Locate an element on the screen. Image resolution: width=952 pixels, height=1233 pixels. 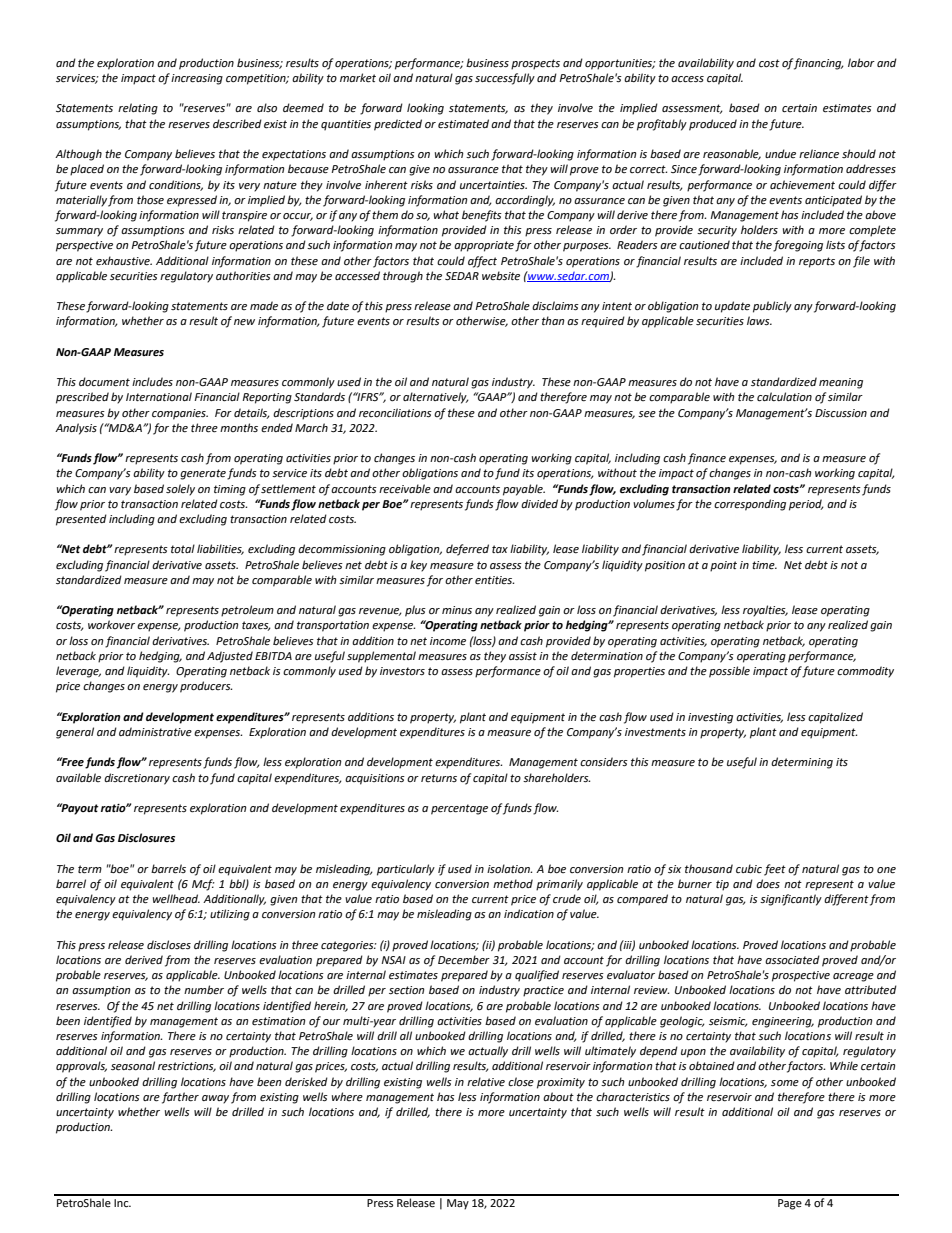
Adjusted is located at coordinates (230, 657).
